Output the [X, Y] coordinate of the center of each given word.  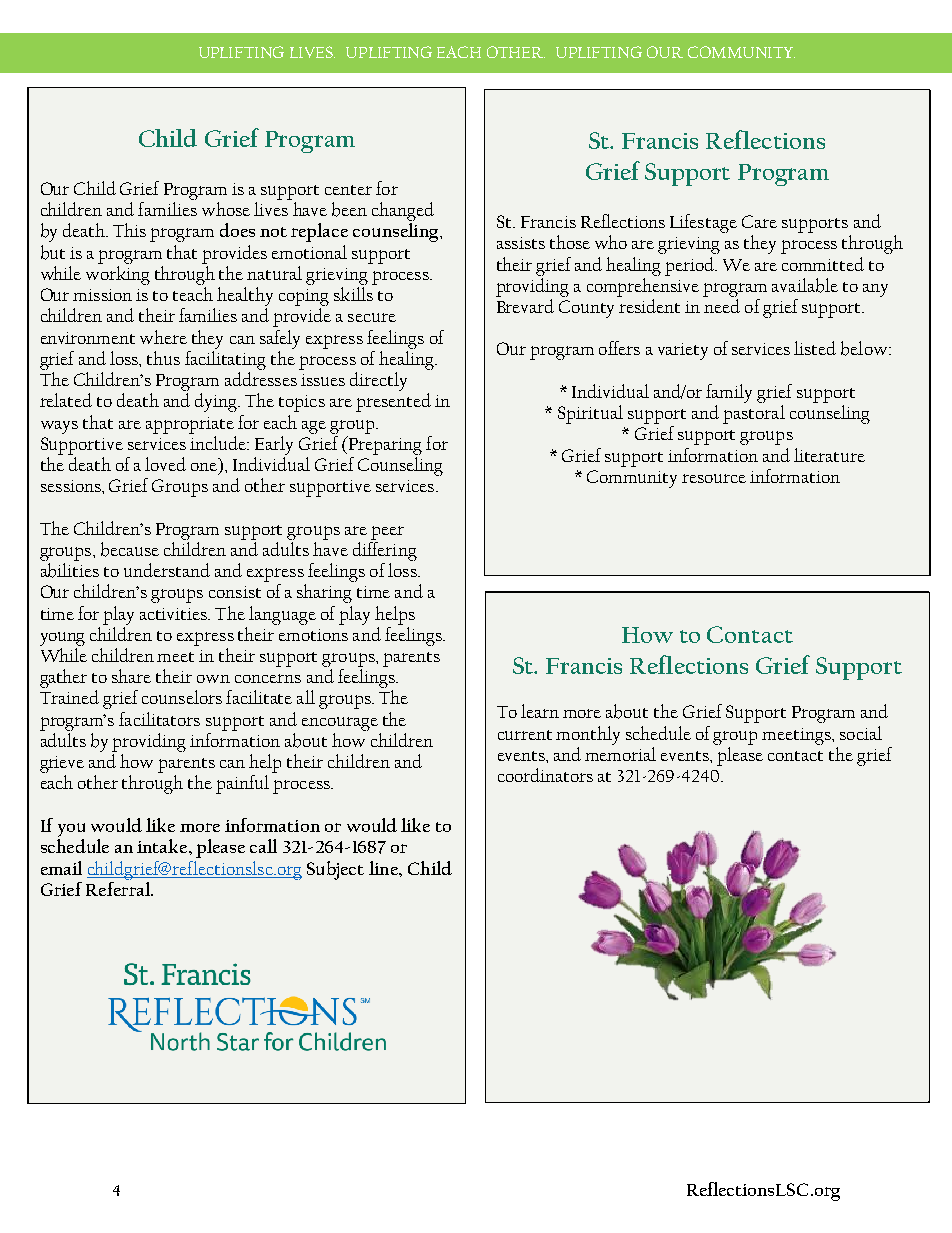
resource [714, 478]
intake [163, 846]
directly [378, 381]
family [729, 393]
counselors [182, 697]
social [861, 733]
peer [387, 533]
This [129, 230]
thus [163, 358]
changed [403, 211]
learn [540, 711]
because [130, 549]
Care [759, 221]
